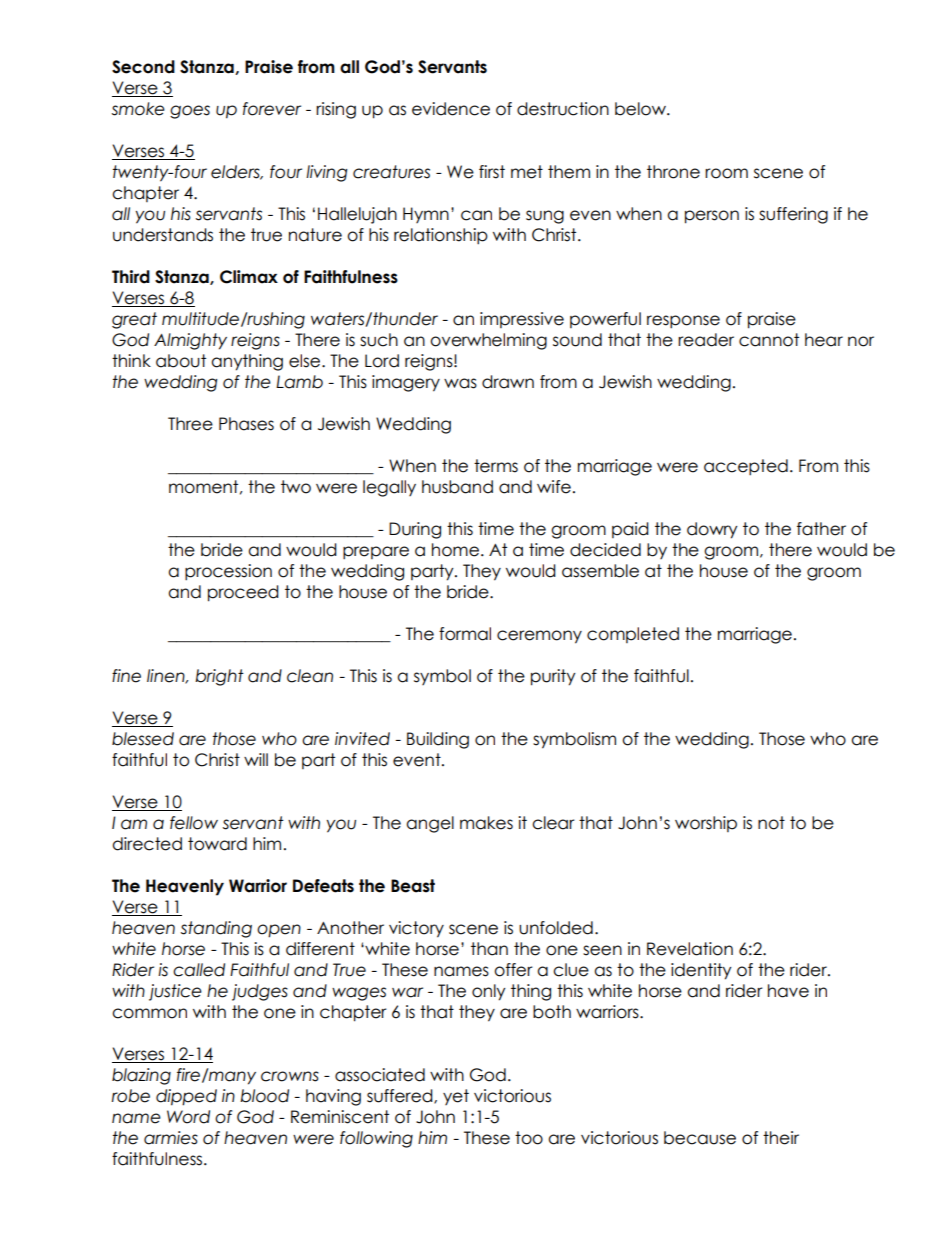  I want to click on their, so click(781, 1138).
